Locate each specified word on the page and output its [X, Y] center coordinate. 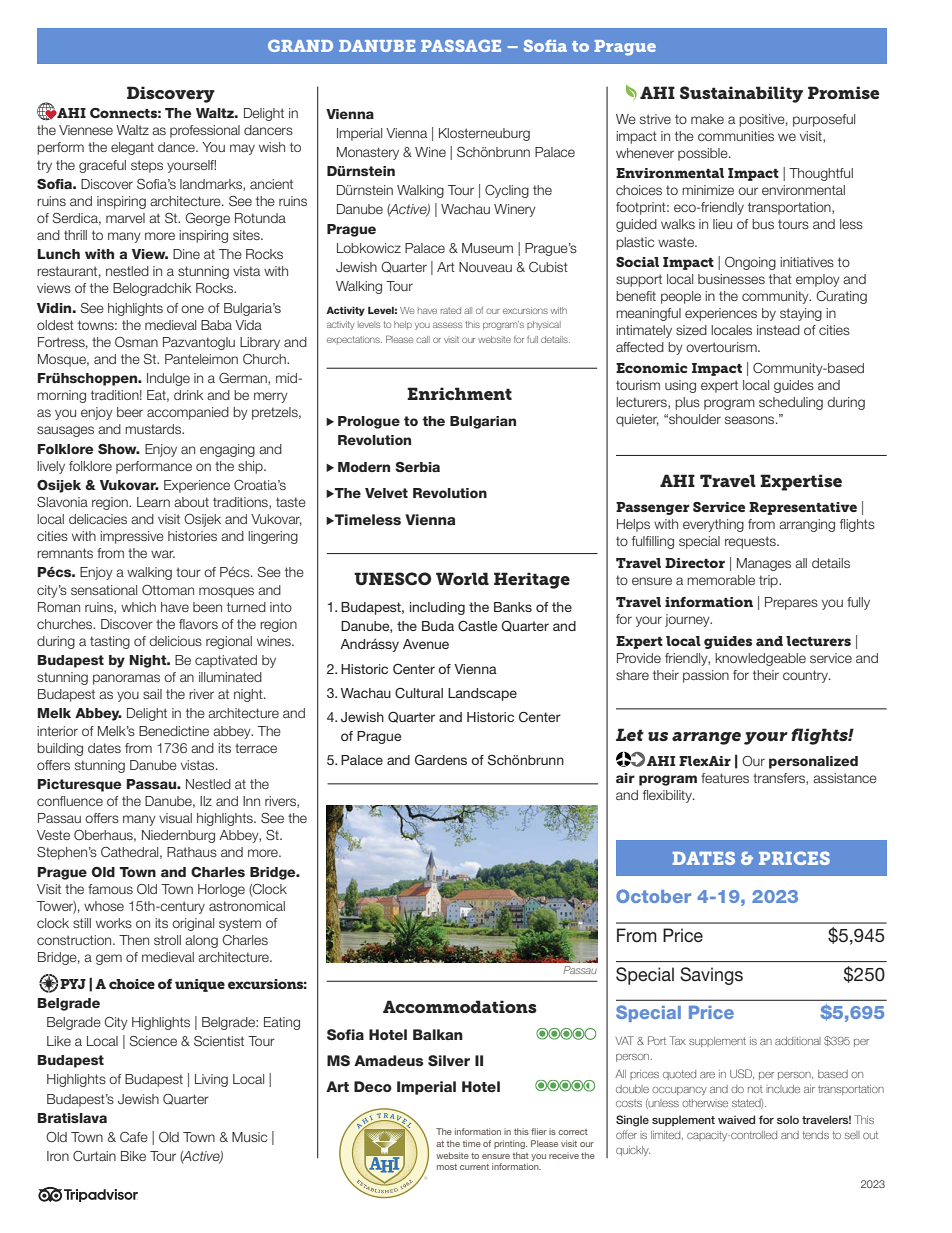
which [138, 607]
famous [110, 889]
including [437, 608]
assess [447, 325]
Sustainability [741, 94]
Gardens [441, 760]
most [447, 1167]
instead [778, 330]
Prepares [791, 603]
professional [205, 131]
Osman [136, 342]
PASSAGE [461, 46]
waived [736, 1119]
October [653, 896]
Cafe [134, 1137]
